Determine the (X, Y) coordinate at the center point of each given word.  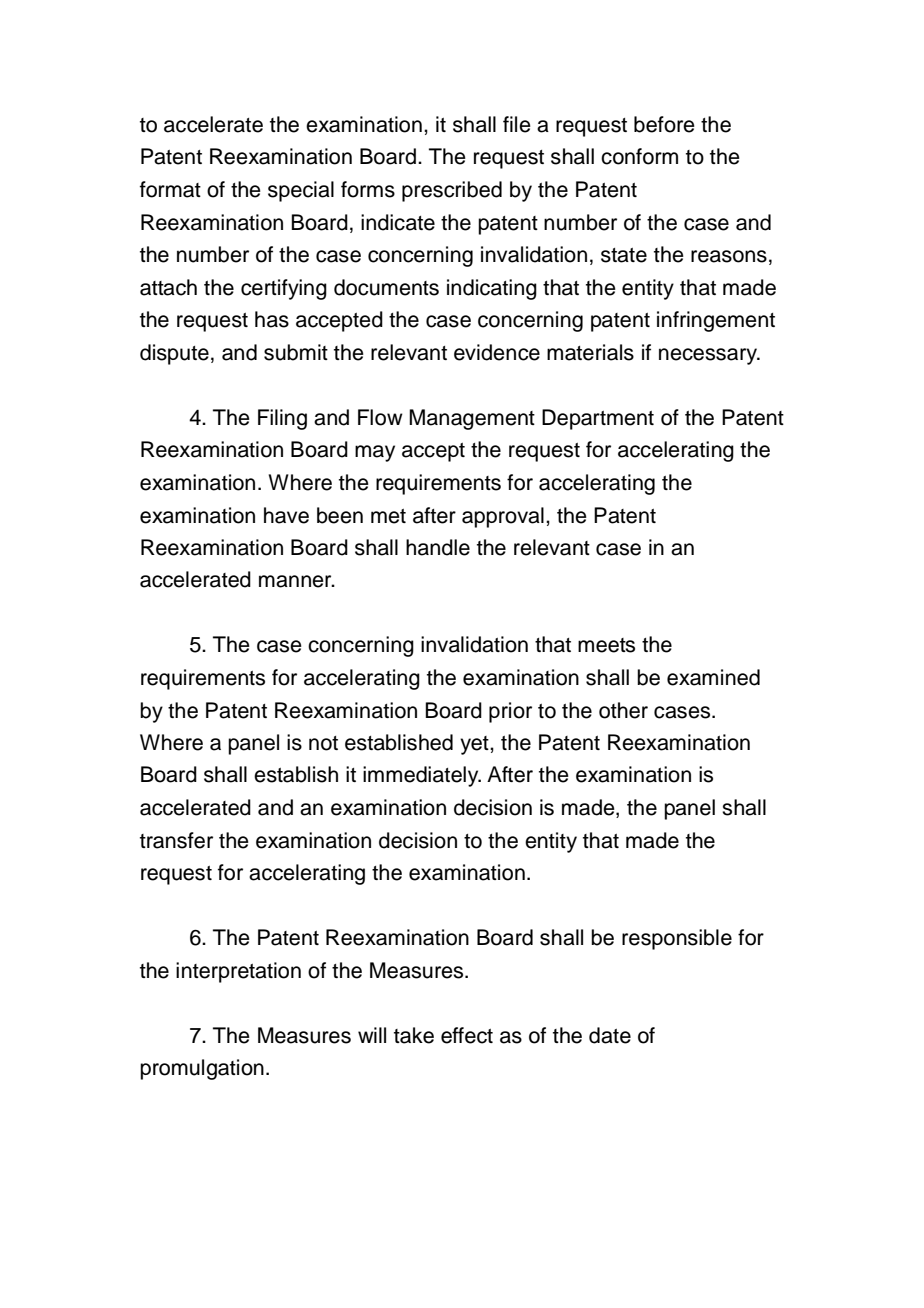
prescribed (452, 191)
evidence (497, 352)
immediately (422, 776)
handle (438, 547)
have (286, 515)
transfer (176, 840)
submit (296, 352)
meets (606, 645)
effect (467, 1035)
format (170, 189)
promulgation (202, 1069)
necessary (709, 356)
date (610, 1035)
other (623, 710)
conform (639, 156)
